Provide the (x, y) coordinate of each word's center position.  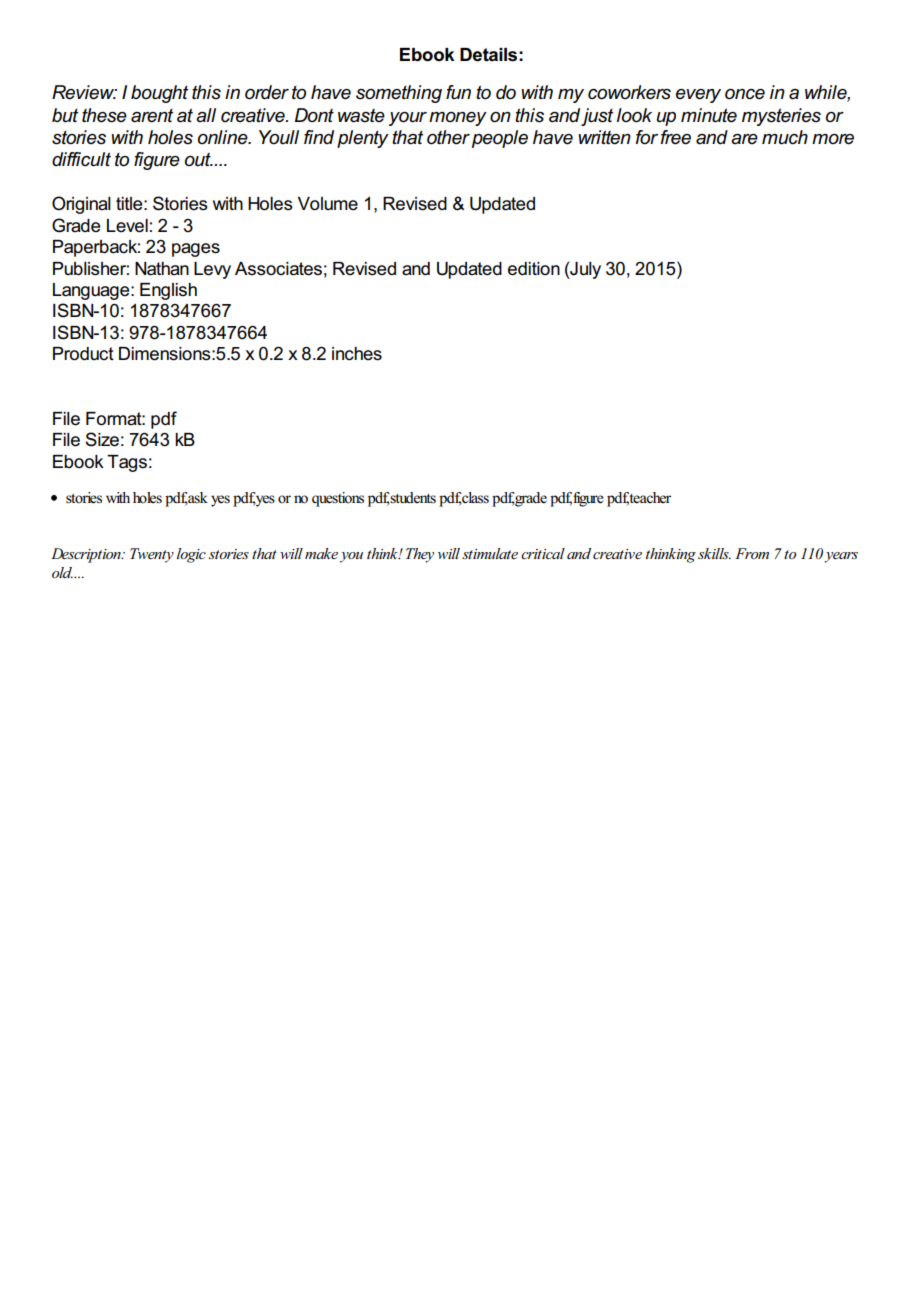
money (458, 119)
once (745, 94)
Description (87, 555)
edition (534, 269)
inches (357, 354)
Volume (328, 204)
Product (83, 354)
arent (152, 116)
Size (102, 439)
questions (338, 499)
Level (127, 226)
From (752, 553)
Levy (212, 270)
